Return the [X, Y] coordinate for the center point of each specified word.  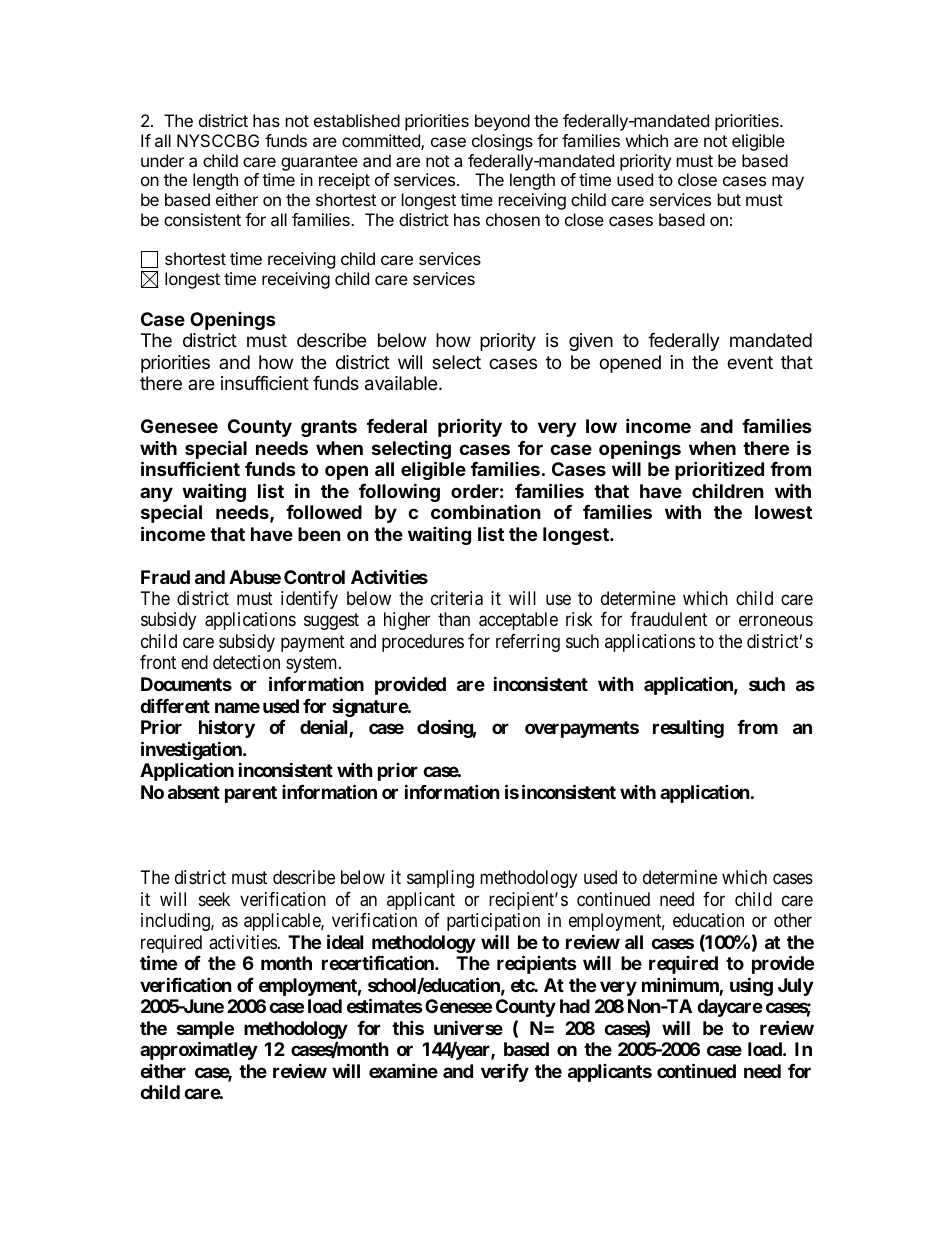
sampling [440, 879]
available [402, 383]
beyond [502, 122]
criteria [457, 598]
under [162, 160]
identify [309, 600]
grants [329, 428]
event [750, 362]
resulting [688, 729]
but [729, 199]
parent [251, 794]
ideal [345, 941]
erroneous [776, 621]
